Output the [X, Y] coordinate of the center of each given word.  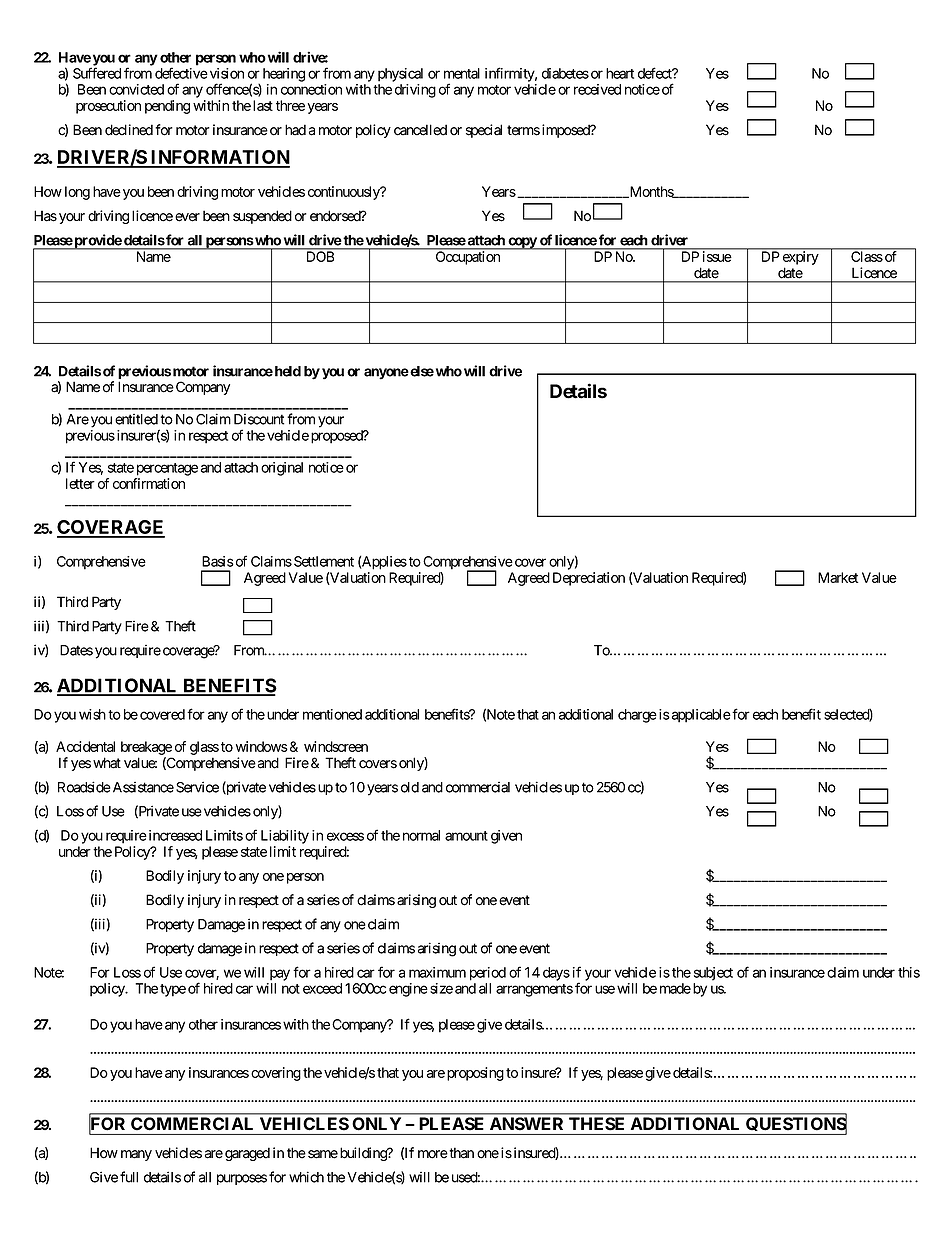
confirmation [149, 483]
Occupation [468, 258]
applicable [701, 716]
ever [187, 217]
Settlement [324, 561]
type [173, 990]
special [484, 131]
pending [167, 107]
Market [838, 577]
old [410, 787]
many [136, 1155]
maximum [437, 972]
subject [713, 974]
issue [717, 256]
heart [620, 73]
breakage [146, 748]
